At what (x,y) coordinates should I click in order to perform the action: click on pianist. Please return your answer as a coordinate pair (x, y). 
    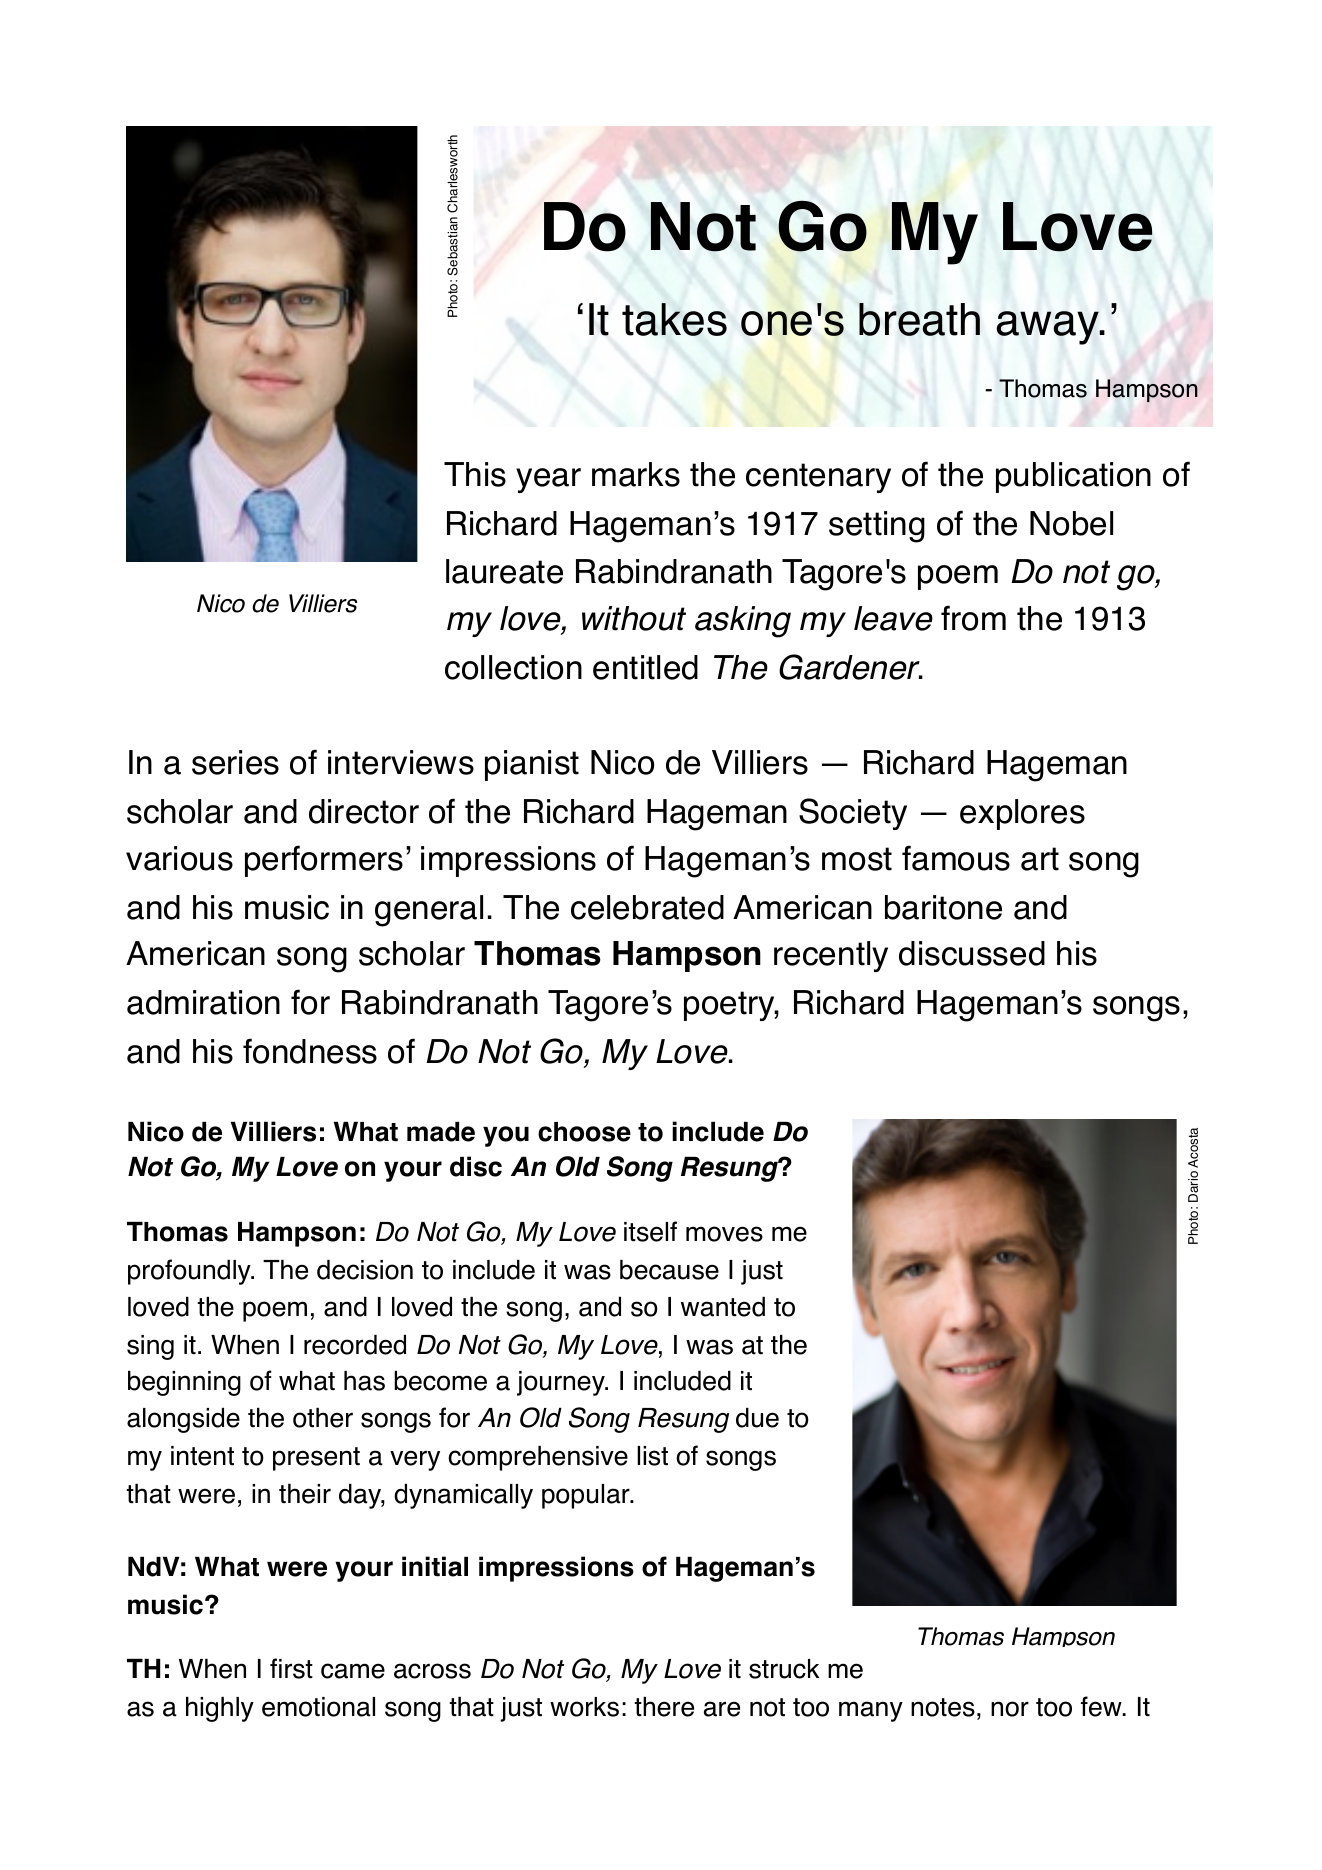
    Looking at the image, I should click on (532, 765).
